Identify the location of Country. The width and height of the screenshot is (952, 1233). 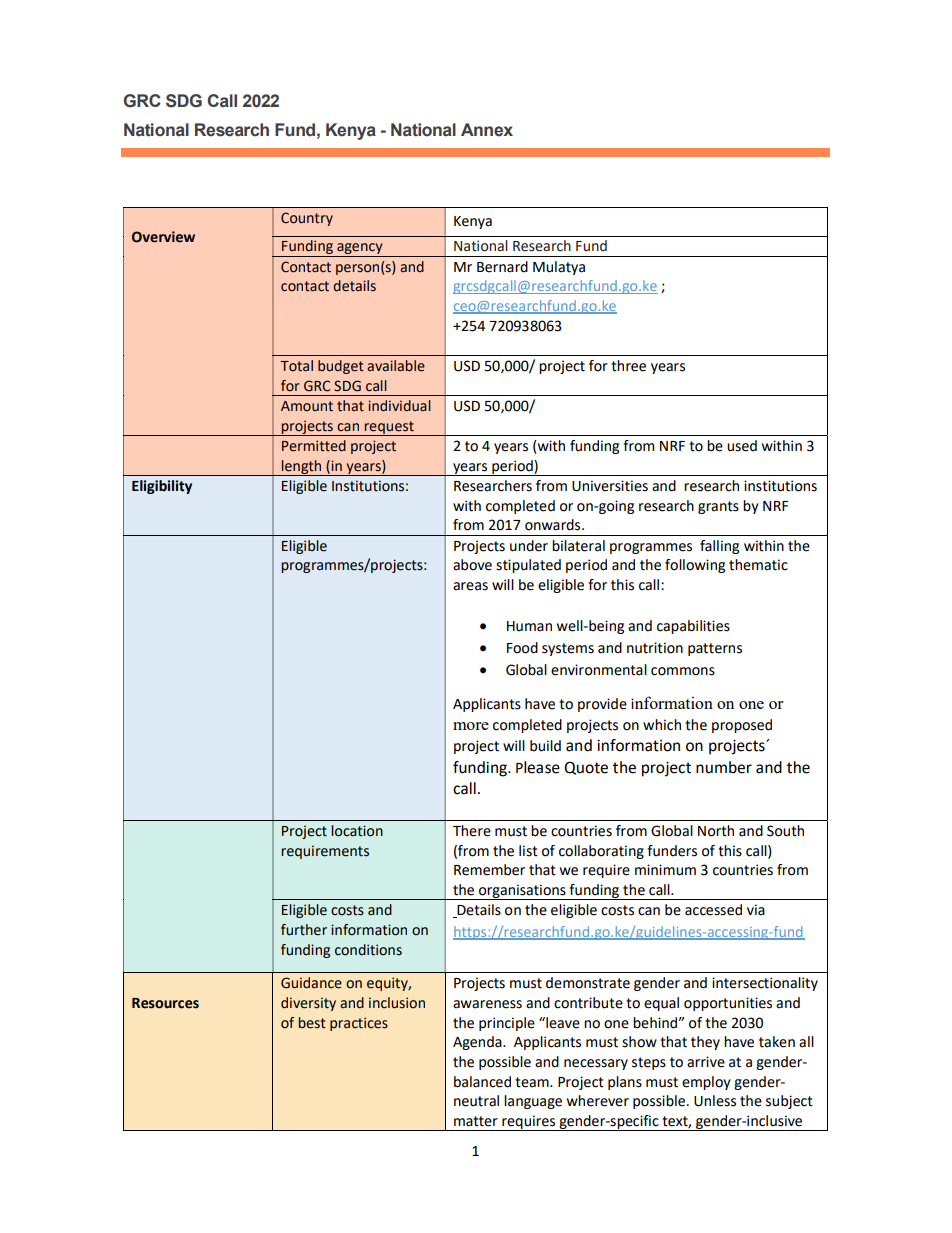
(307, 219).
